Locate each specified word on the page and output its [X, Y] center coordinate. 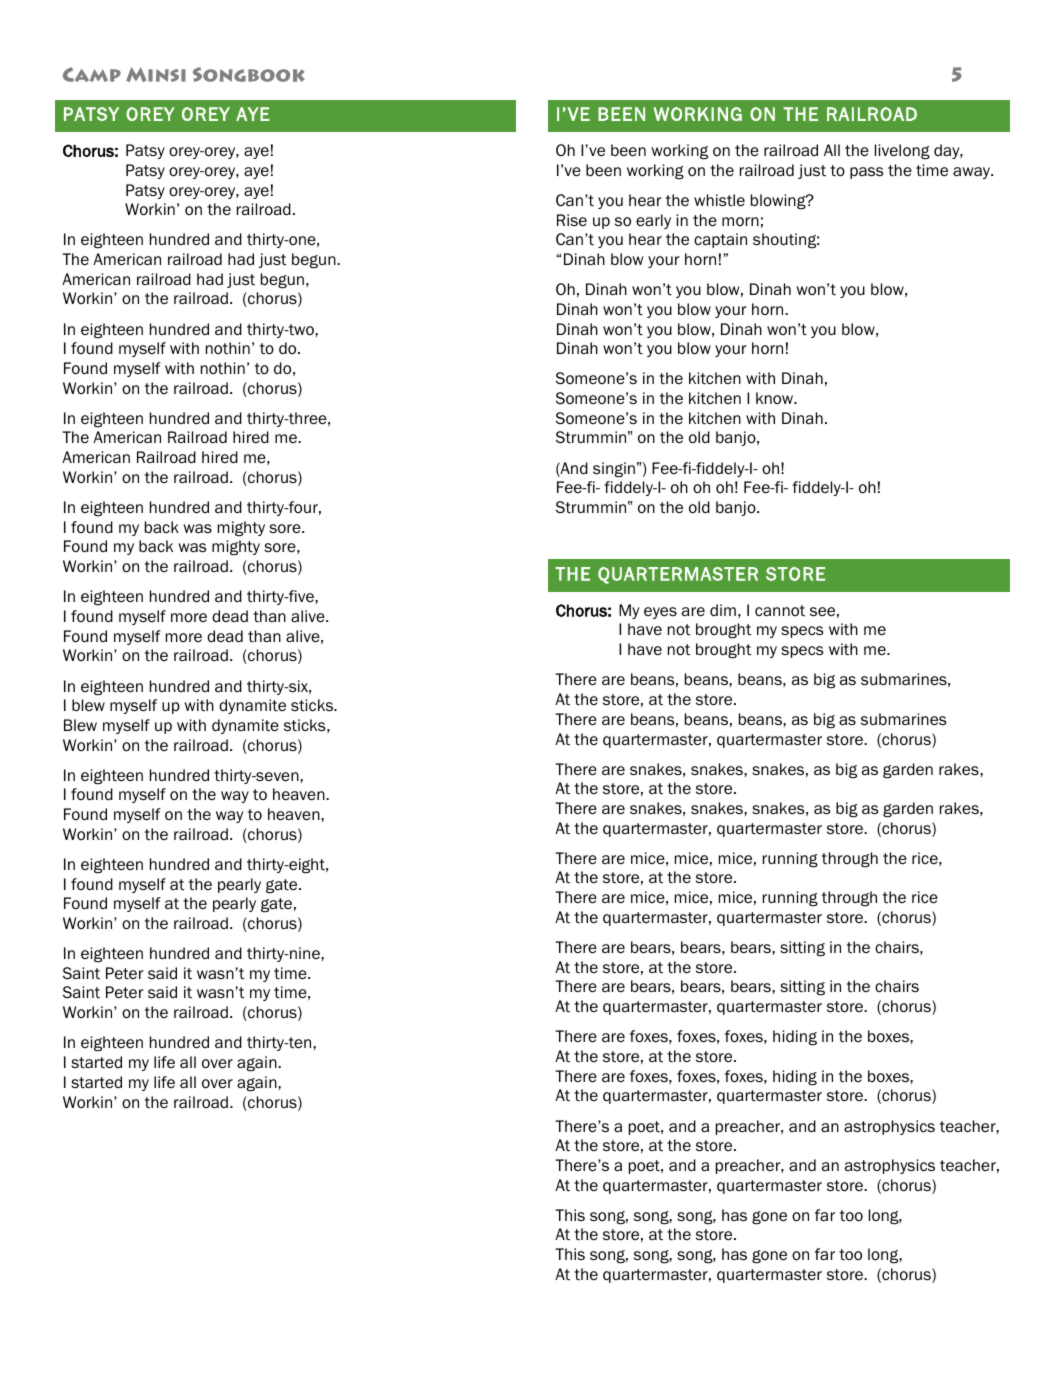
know [776, 398]
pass [867, 173]
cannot [780, 610]
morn [740, 221]
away [973, 173]
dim [723, 610]
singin [614, 470]
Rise [572, 220]
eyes [660, 613]
